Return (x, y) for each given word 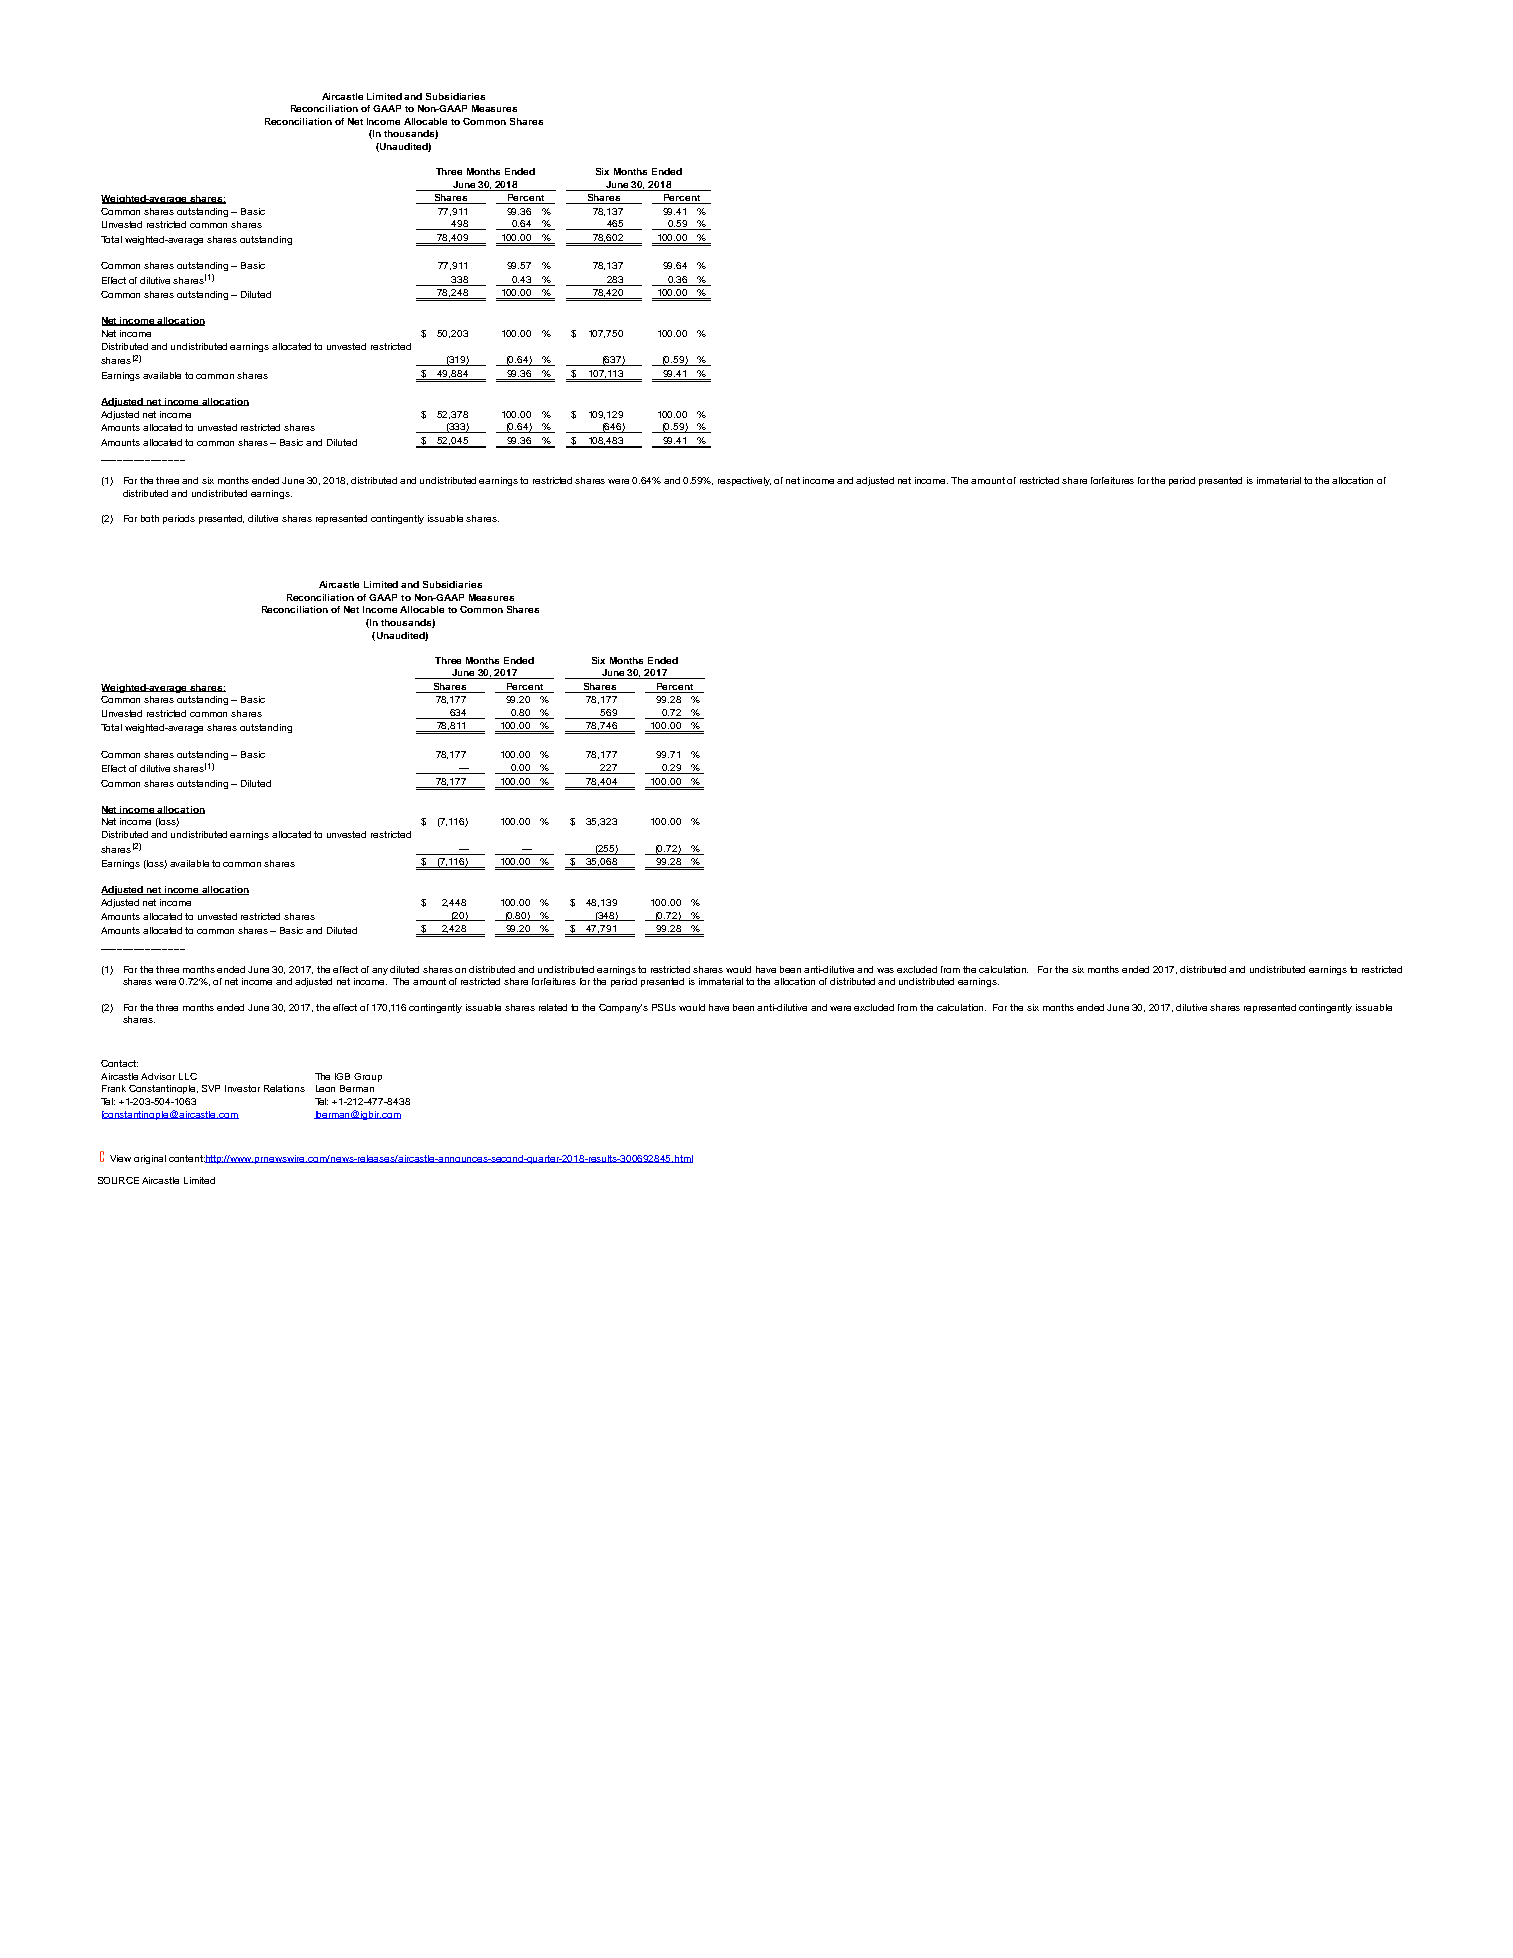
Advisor (158, 1076)
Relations (284, 1088)
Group (368, 1077)
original (150, 1159)
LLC (188, 1076)
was (885, 970)
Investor (242, 1088)
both (150, 518)
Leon (325, 1088)
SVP (211, 1088)
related (553, 1007)
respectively (744, 481)
